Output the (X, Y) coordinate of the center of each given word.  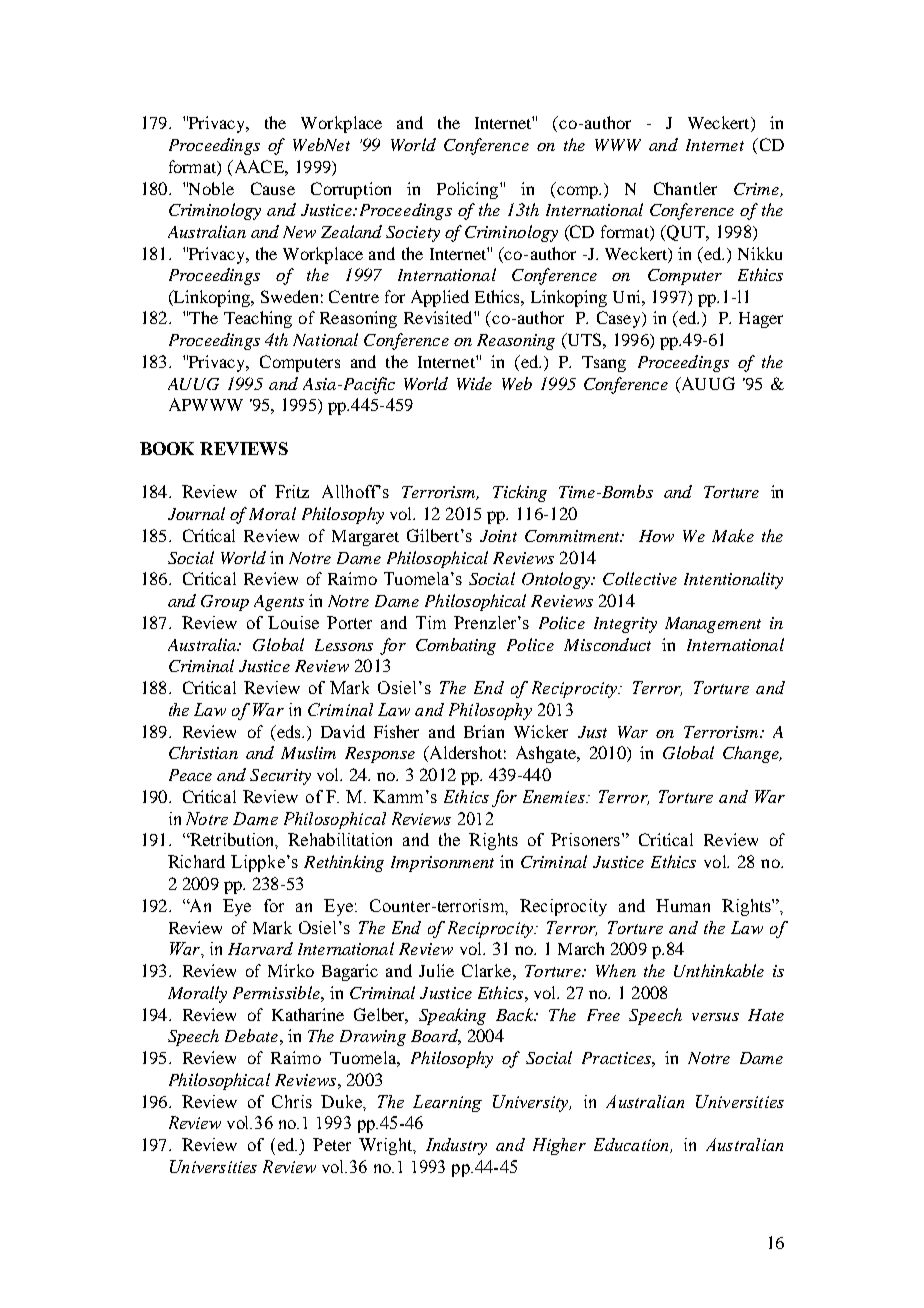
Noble (210, 188)
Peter (332, 1144)
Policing (467, 190)
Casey (620, 319)
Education (632, 1145)
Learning (447, 1103)
